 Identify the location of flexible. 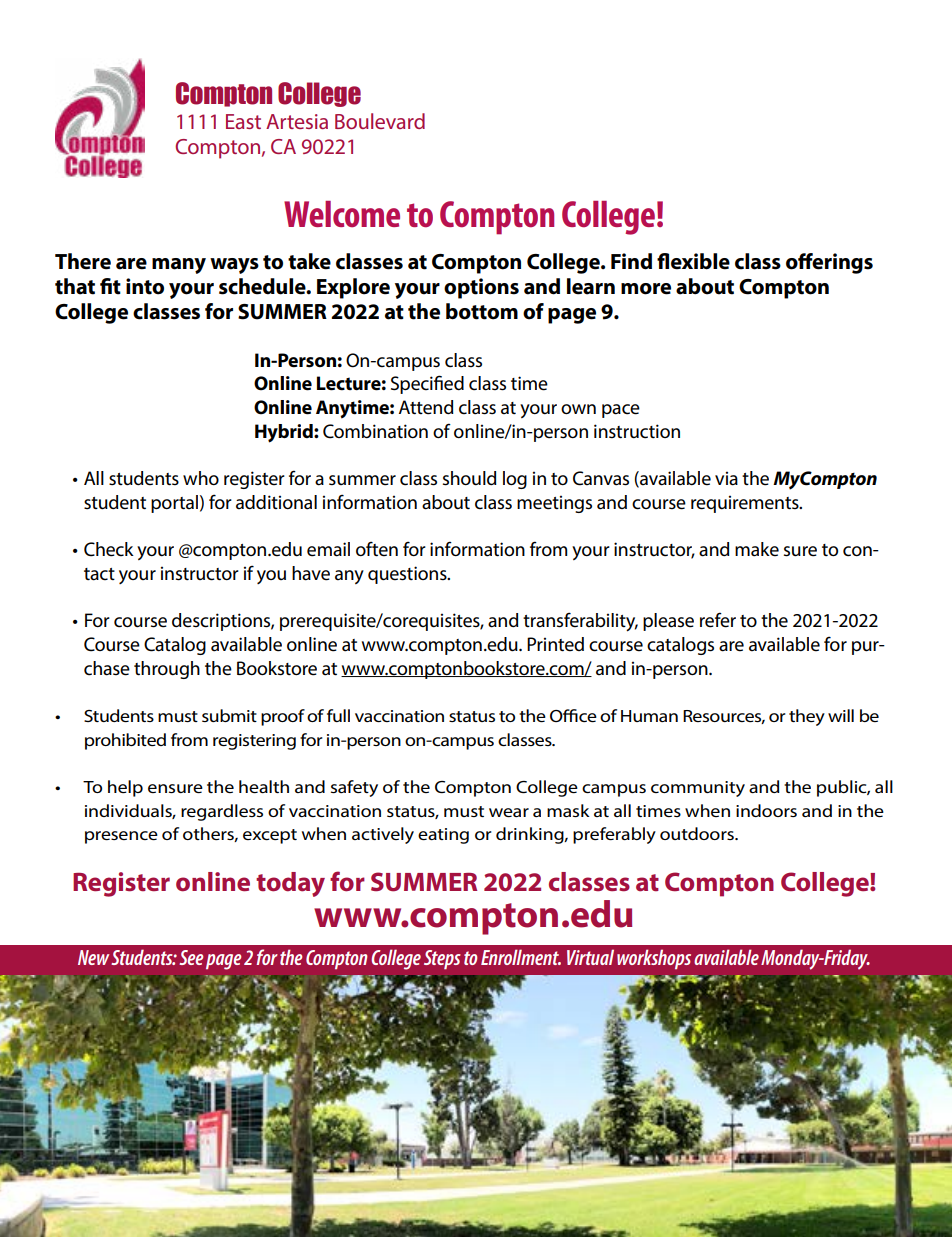
(693, 261).
